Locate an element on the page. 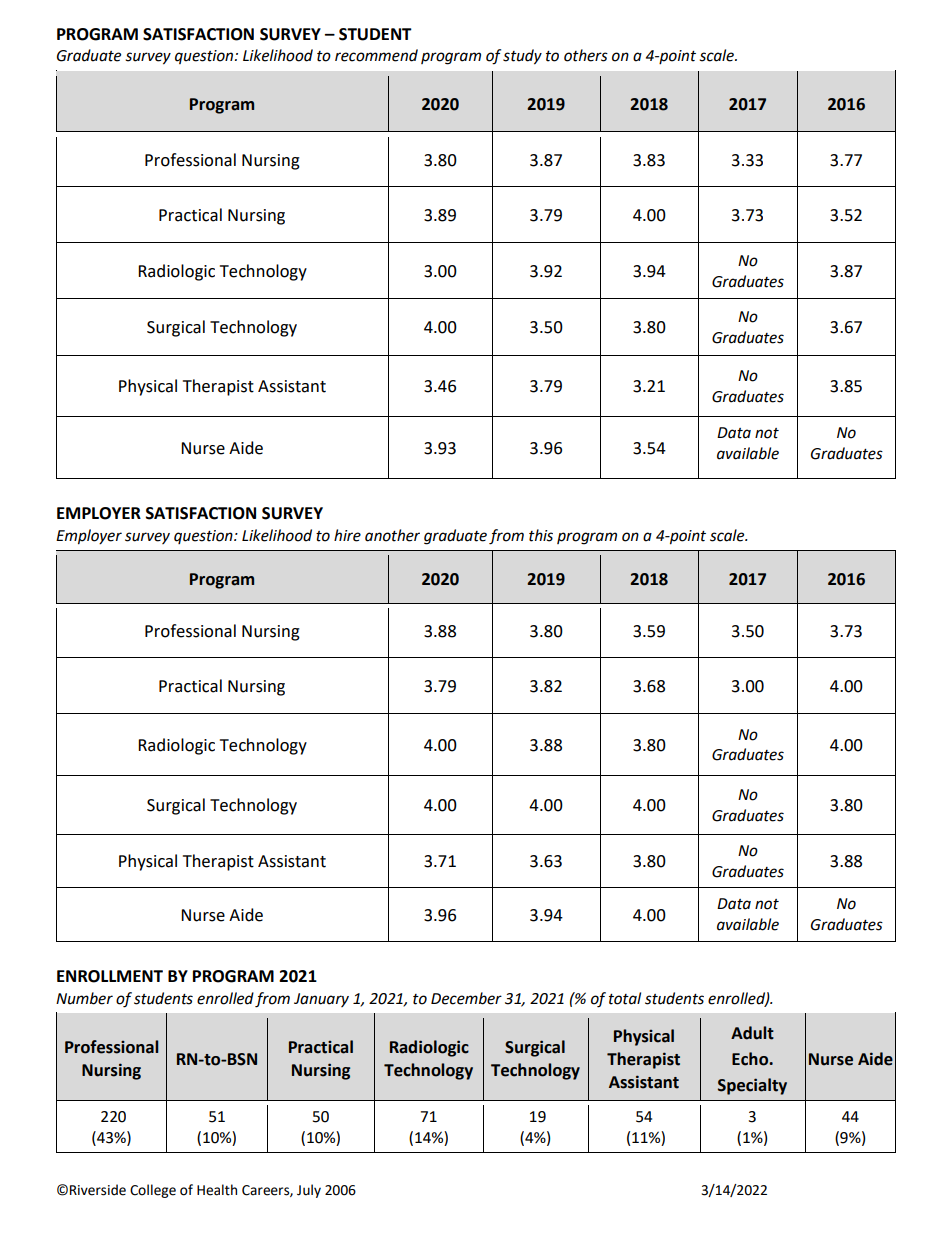 This image has width=952, height=1233. Number is located at coordinates (84, 998).
